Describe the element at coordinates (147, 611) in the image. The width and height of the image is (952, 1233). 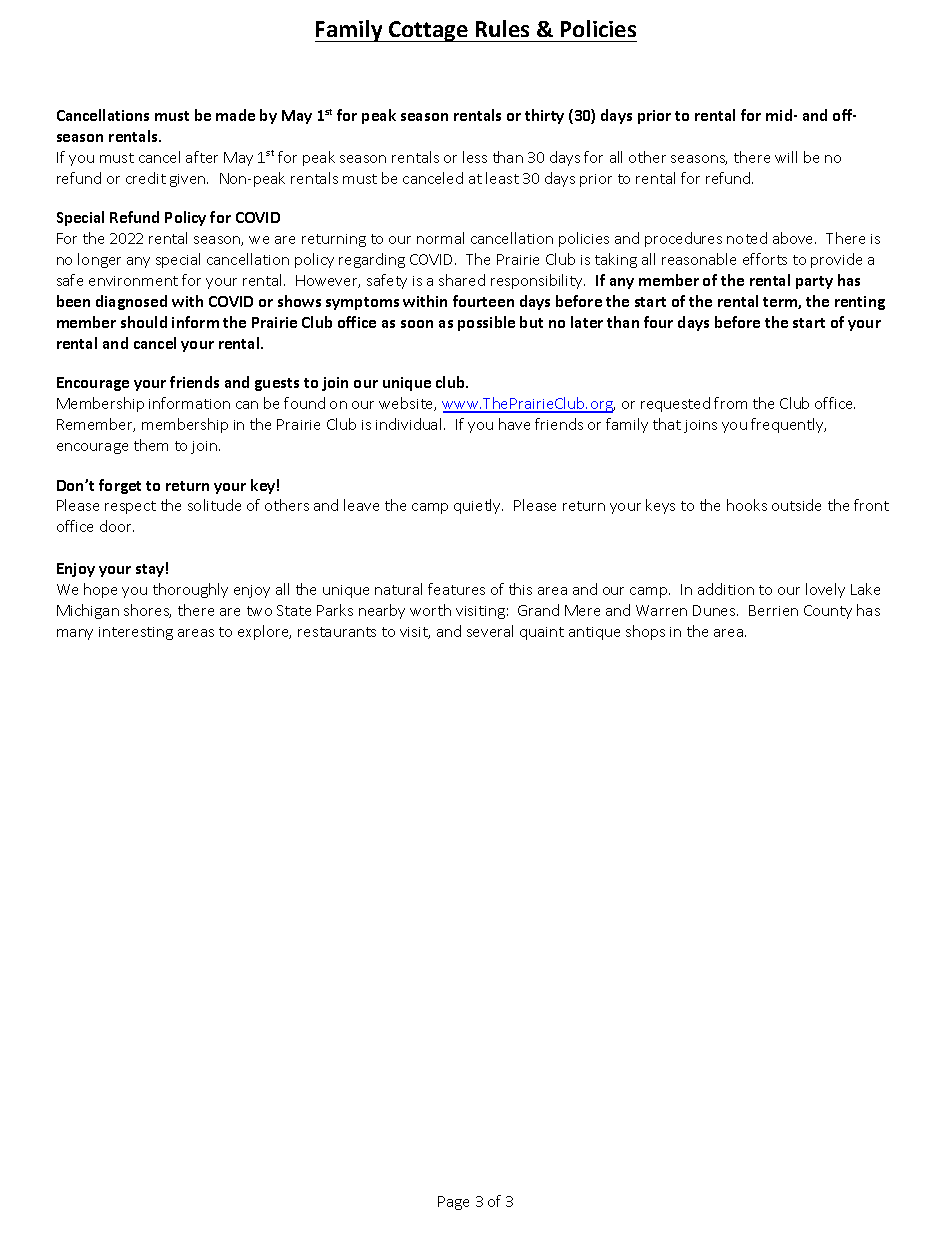
I see `shores` at that location.
